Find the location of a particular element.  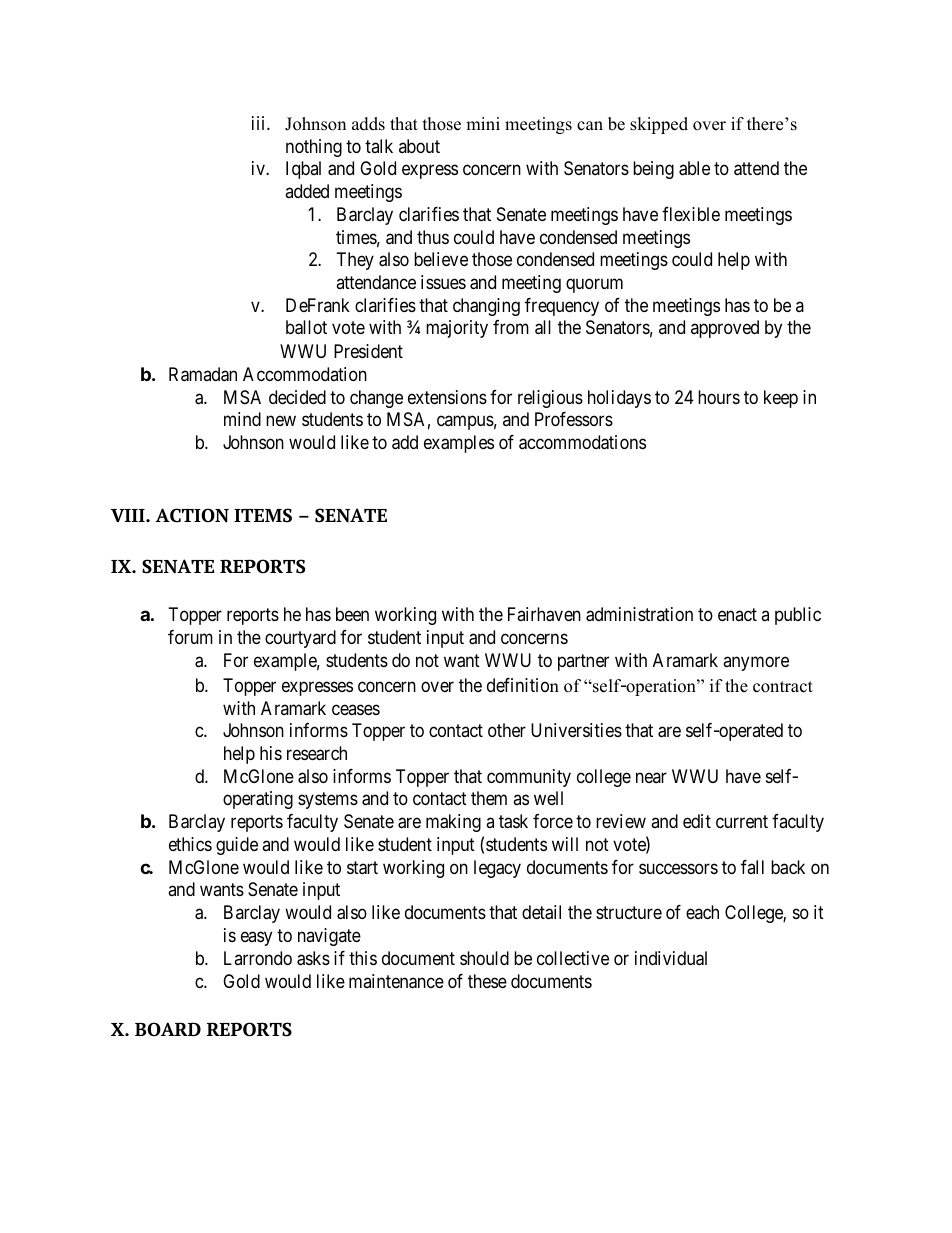

about is located at coordinates (419, 146).
